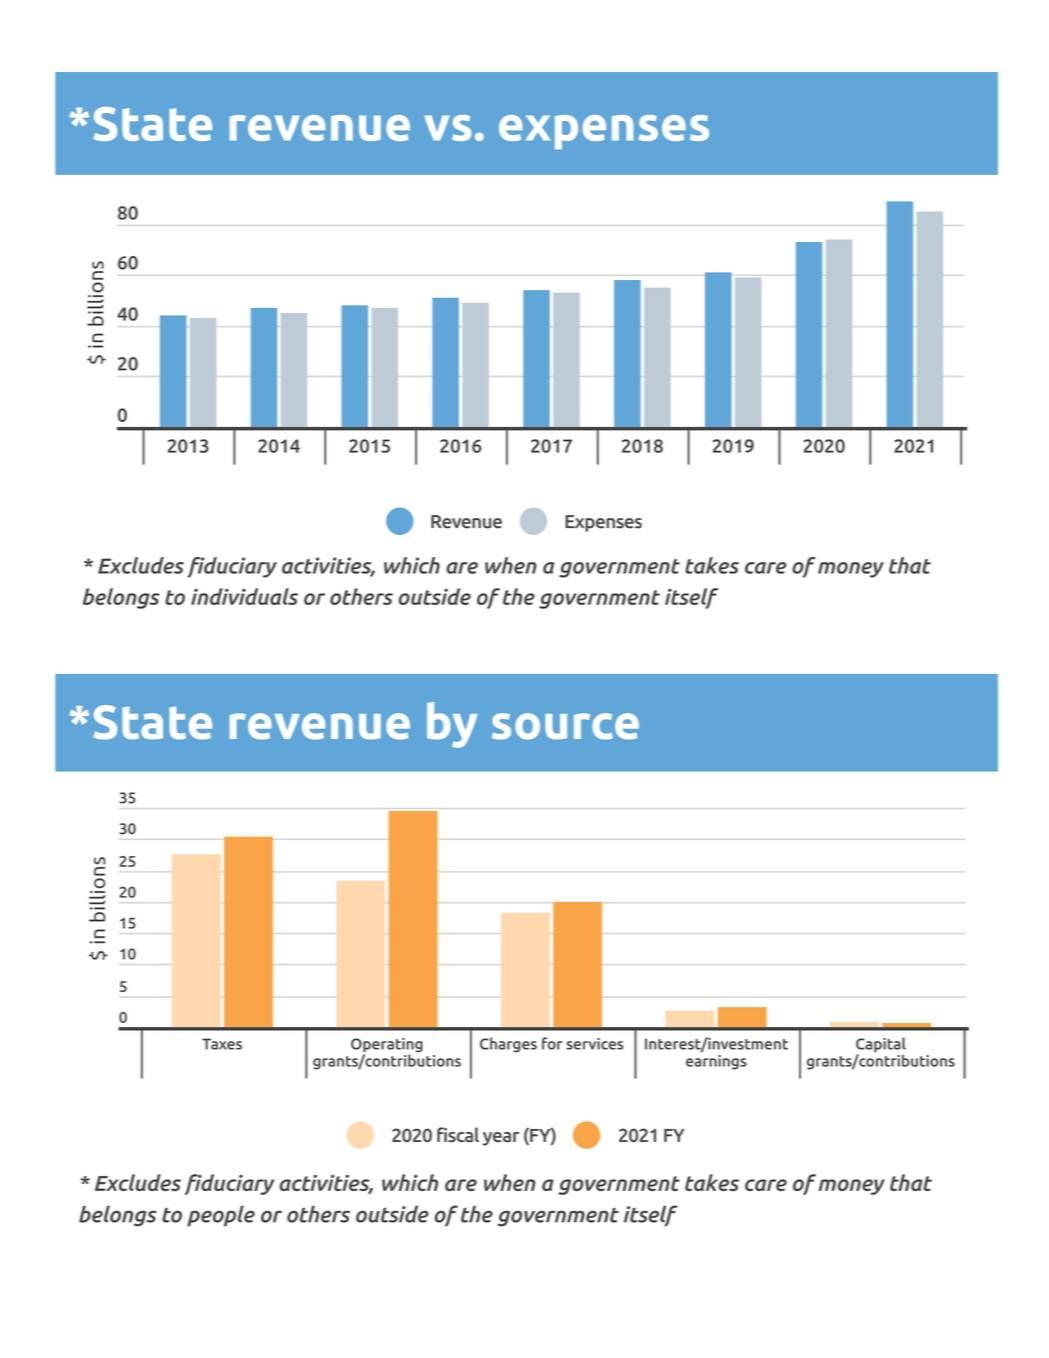 The image size is (1049, 1358). Describe the element at coordinates (716, 1061) in the image. I see `earnings` at that location.
